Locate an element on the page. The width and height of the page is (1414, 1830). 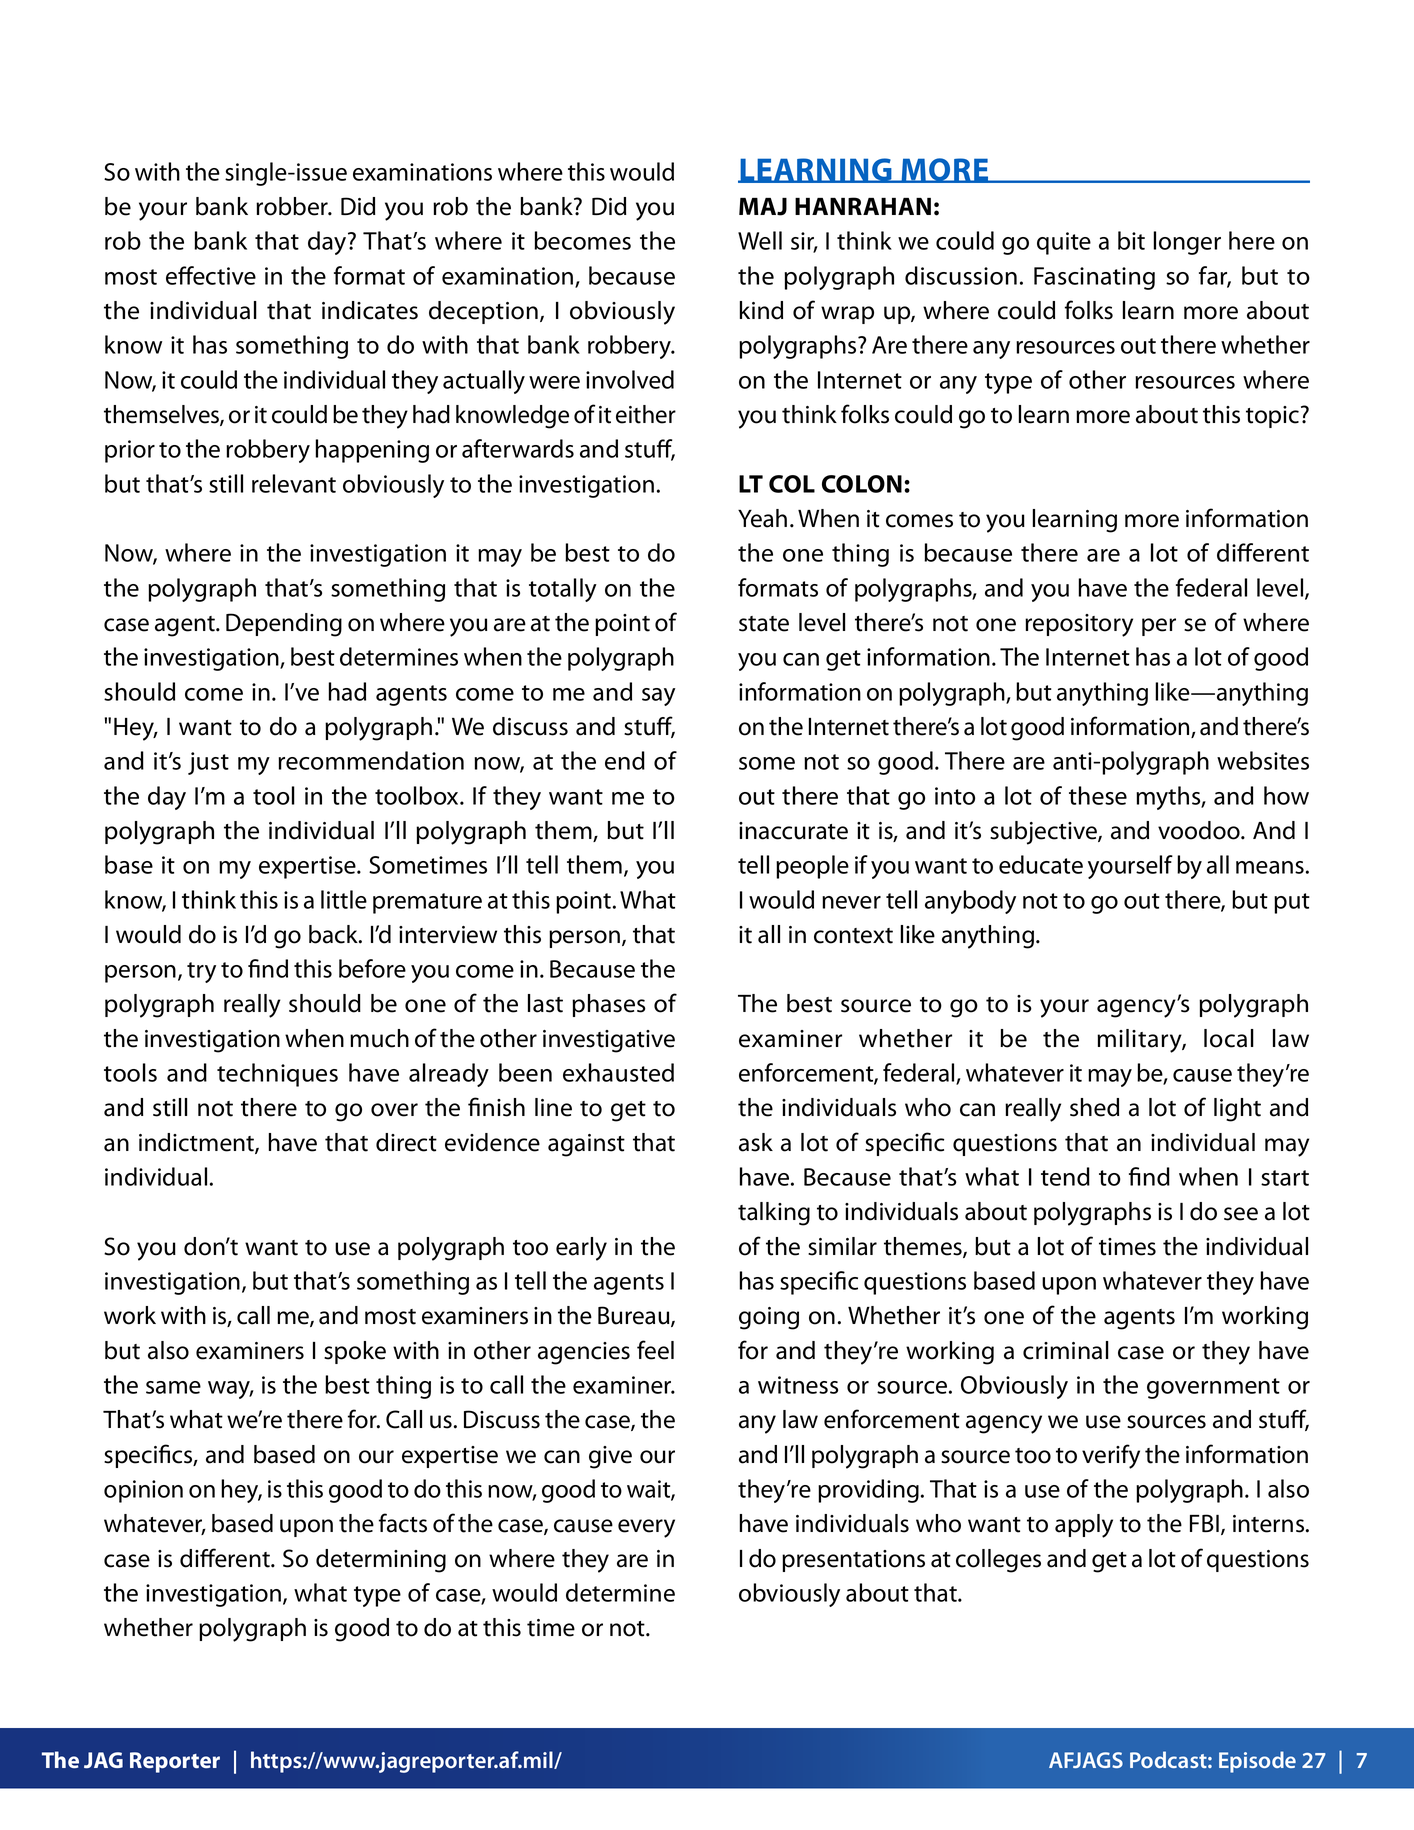
Well is located at coordinates (760, 240).
